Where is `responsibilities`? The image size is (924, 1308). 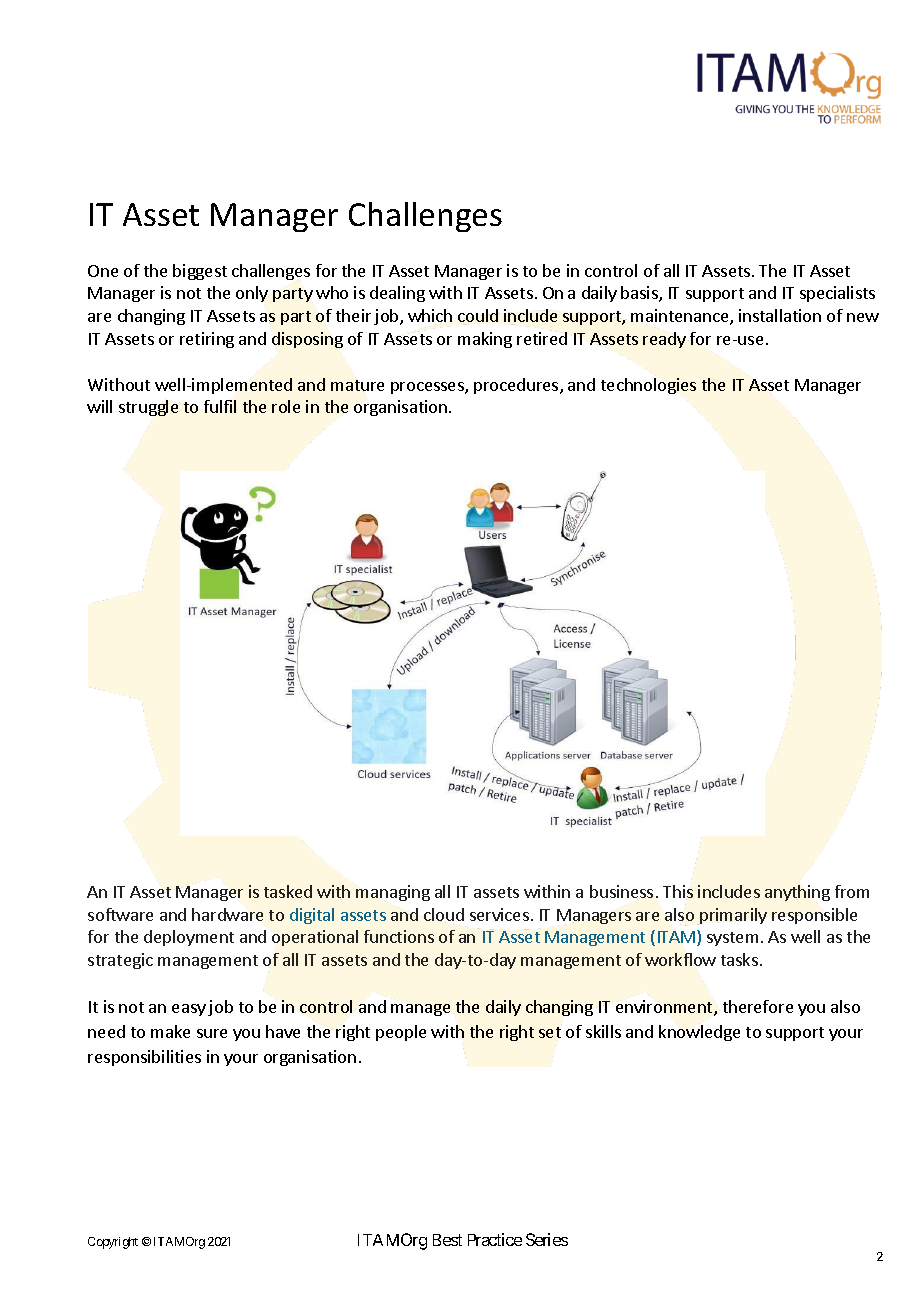 responsibilities is located at coordinates (144, 1058).
